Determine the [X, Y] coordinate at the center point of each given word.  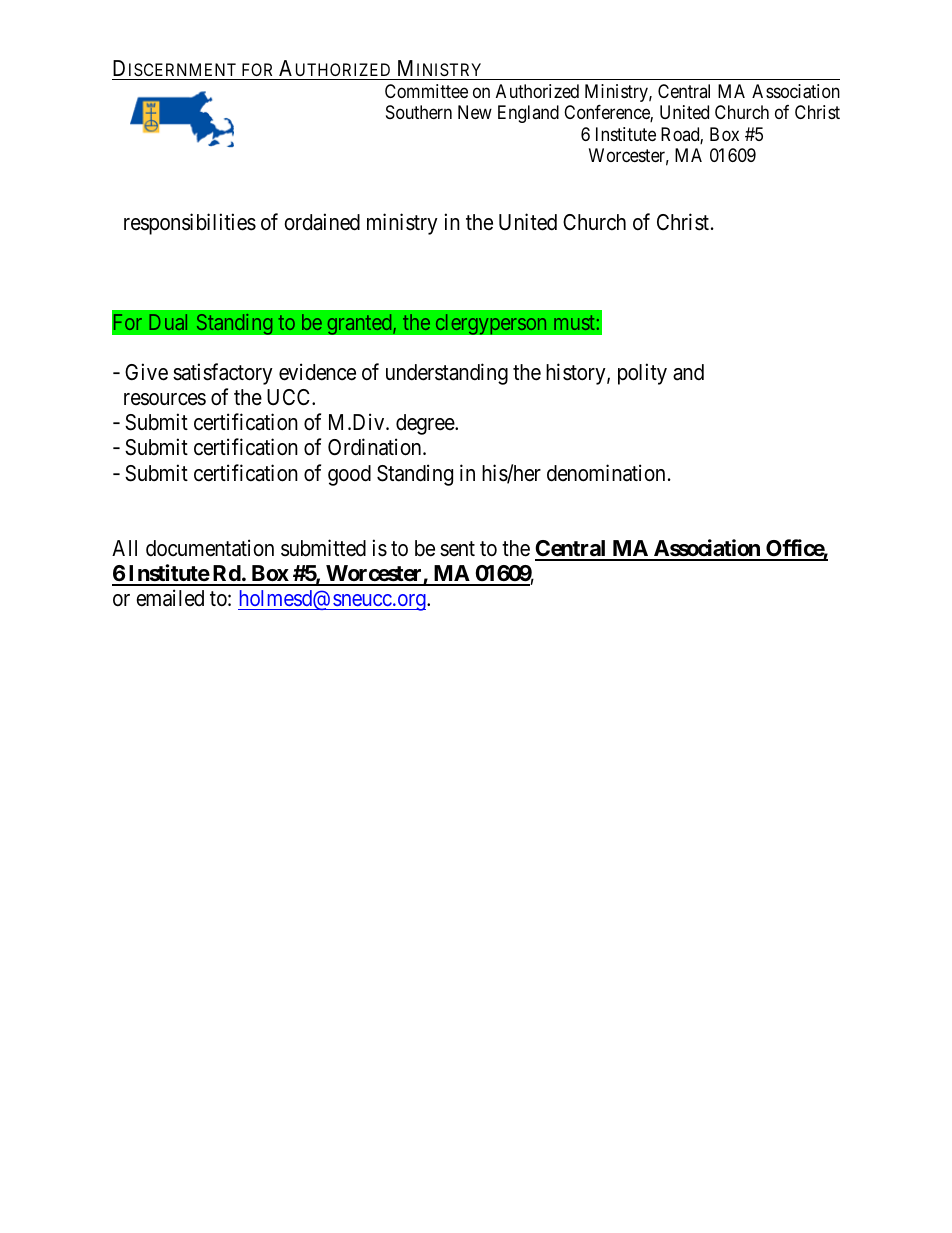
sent [457, 549]
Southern [419, 112]
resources [165, 399]
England [528, 114]
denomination [606, 473]
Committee [426, 91]
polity [642, 374]
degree [426, 424]
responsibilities [190, 224]
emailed [170, 598]
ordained [322, 222]
